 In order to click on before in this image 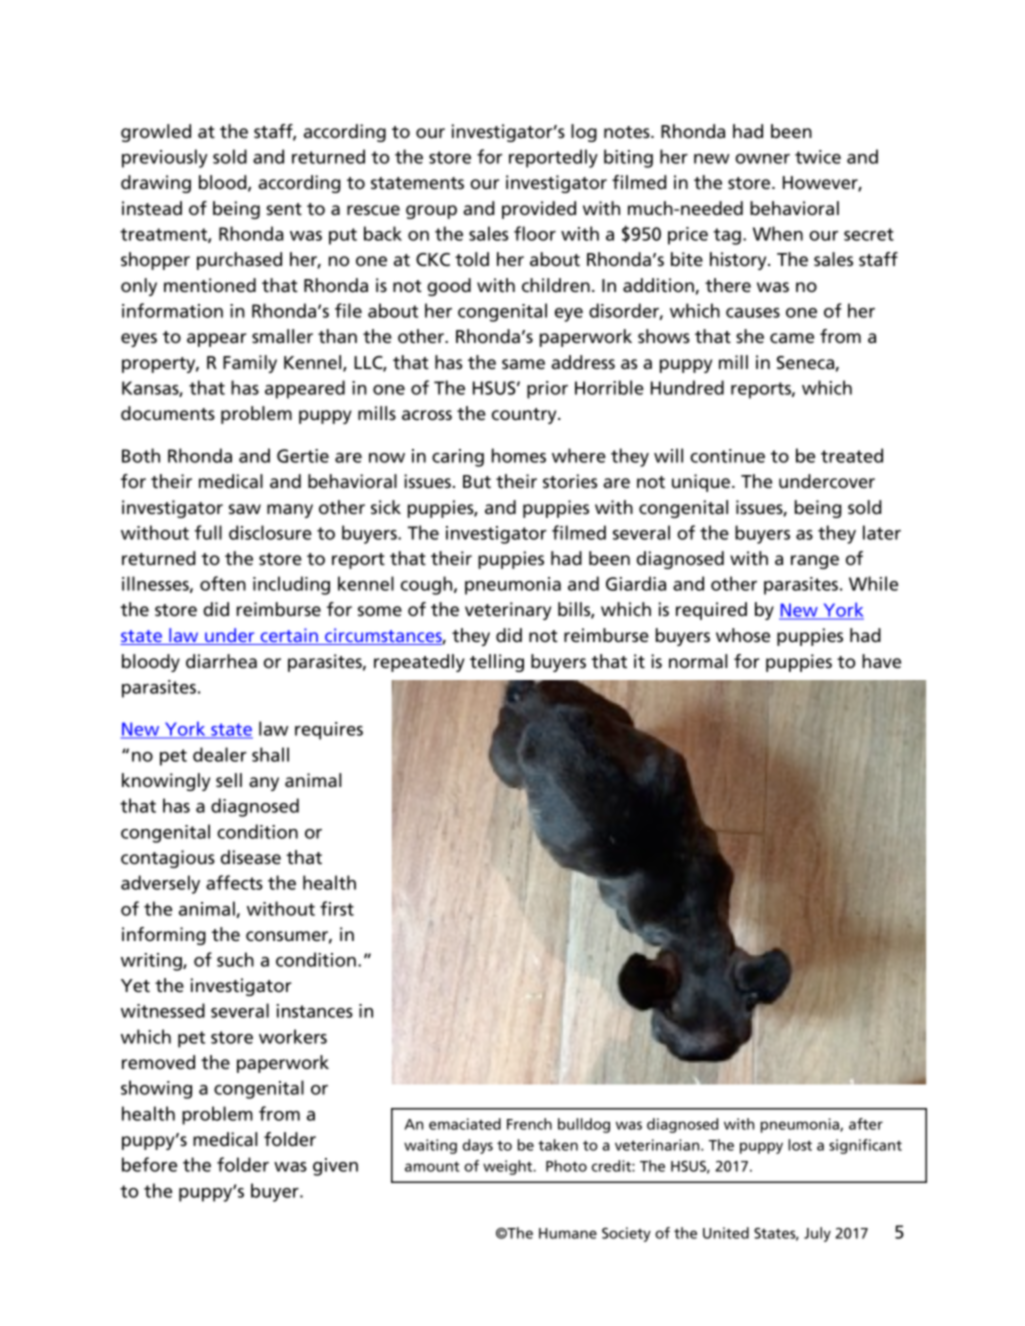, I will do `click(149, 1164)`.
